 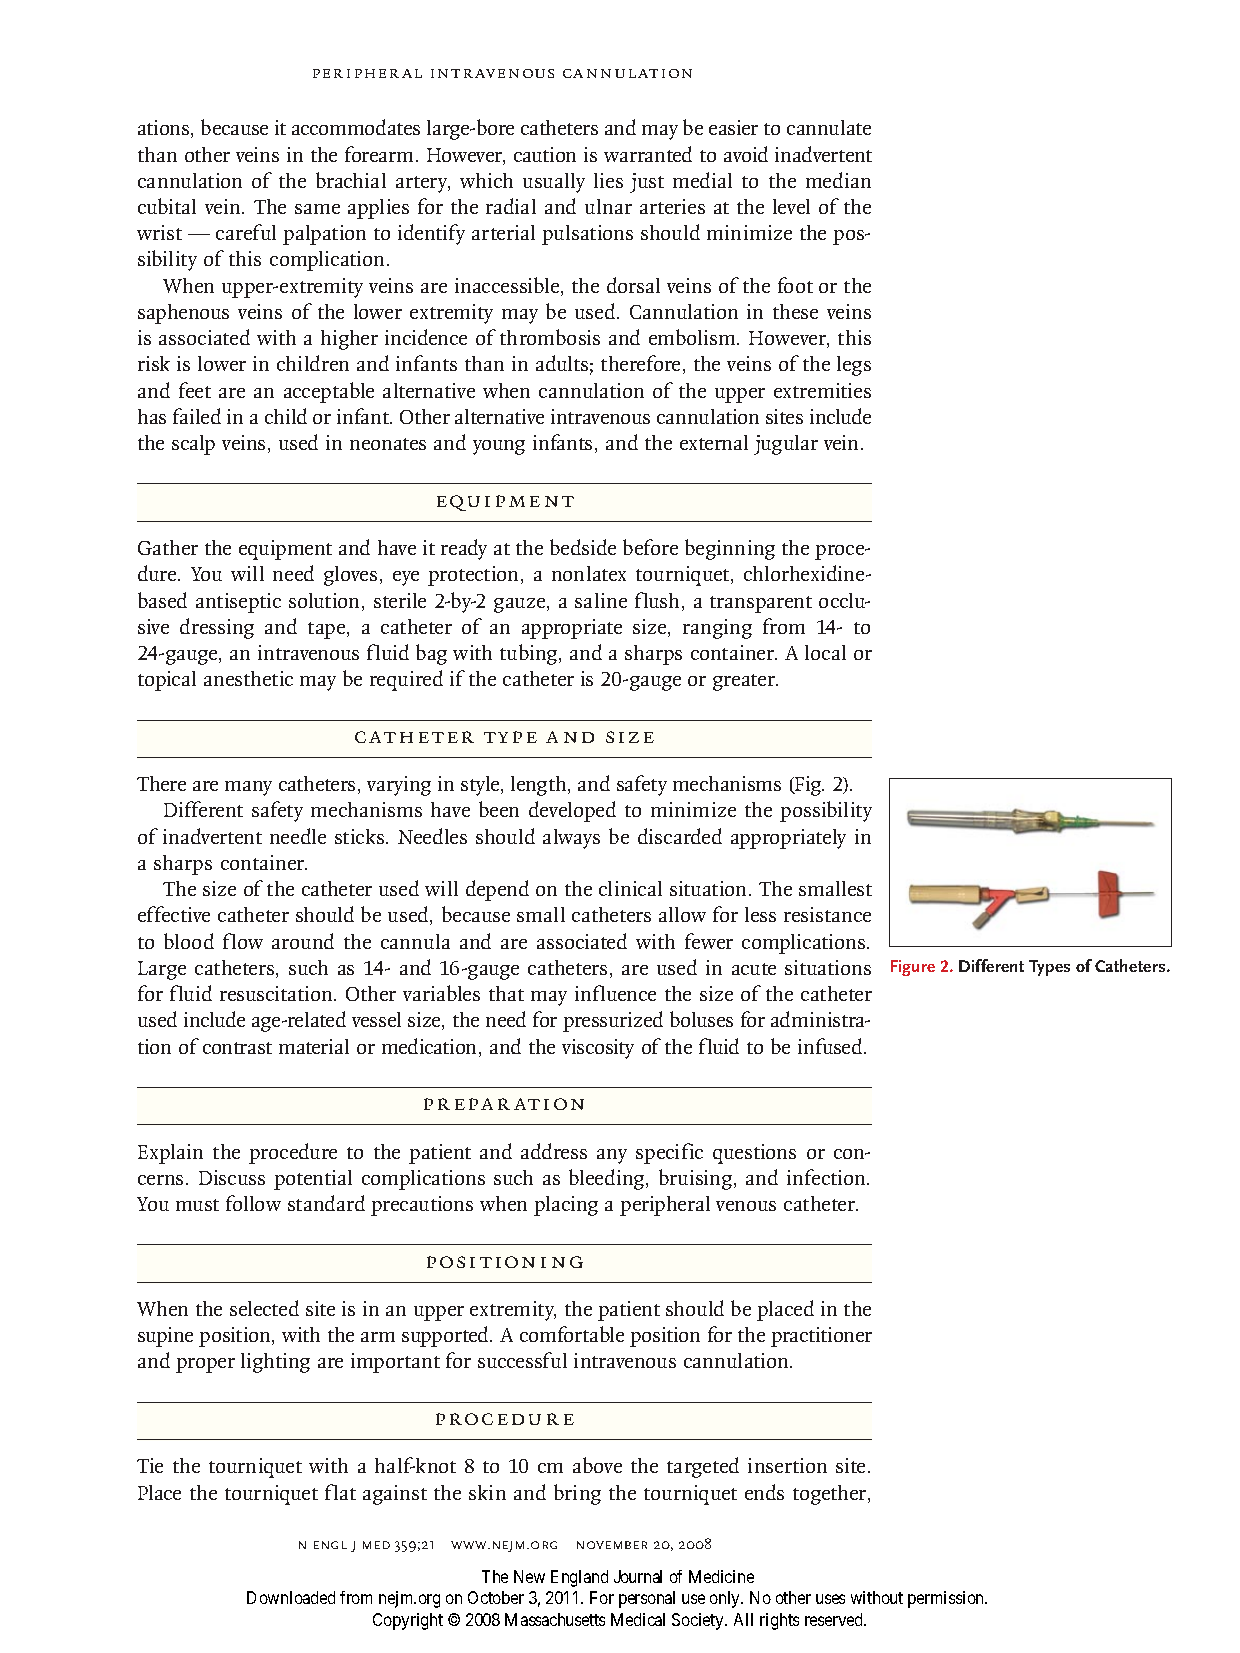 What do you see at coordinates (571, 839) in the page?
I see `always` at bounding box center [571, 839].
